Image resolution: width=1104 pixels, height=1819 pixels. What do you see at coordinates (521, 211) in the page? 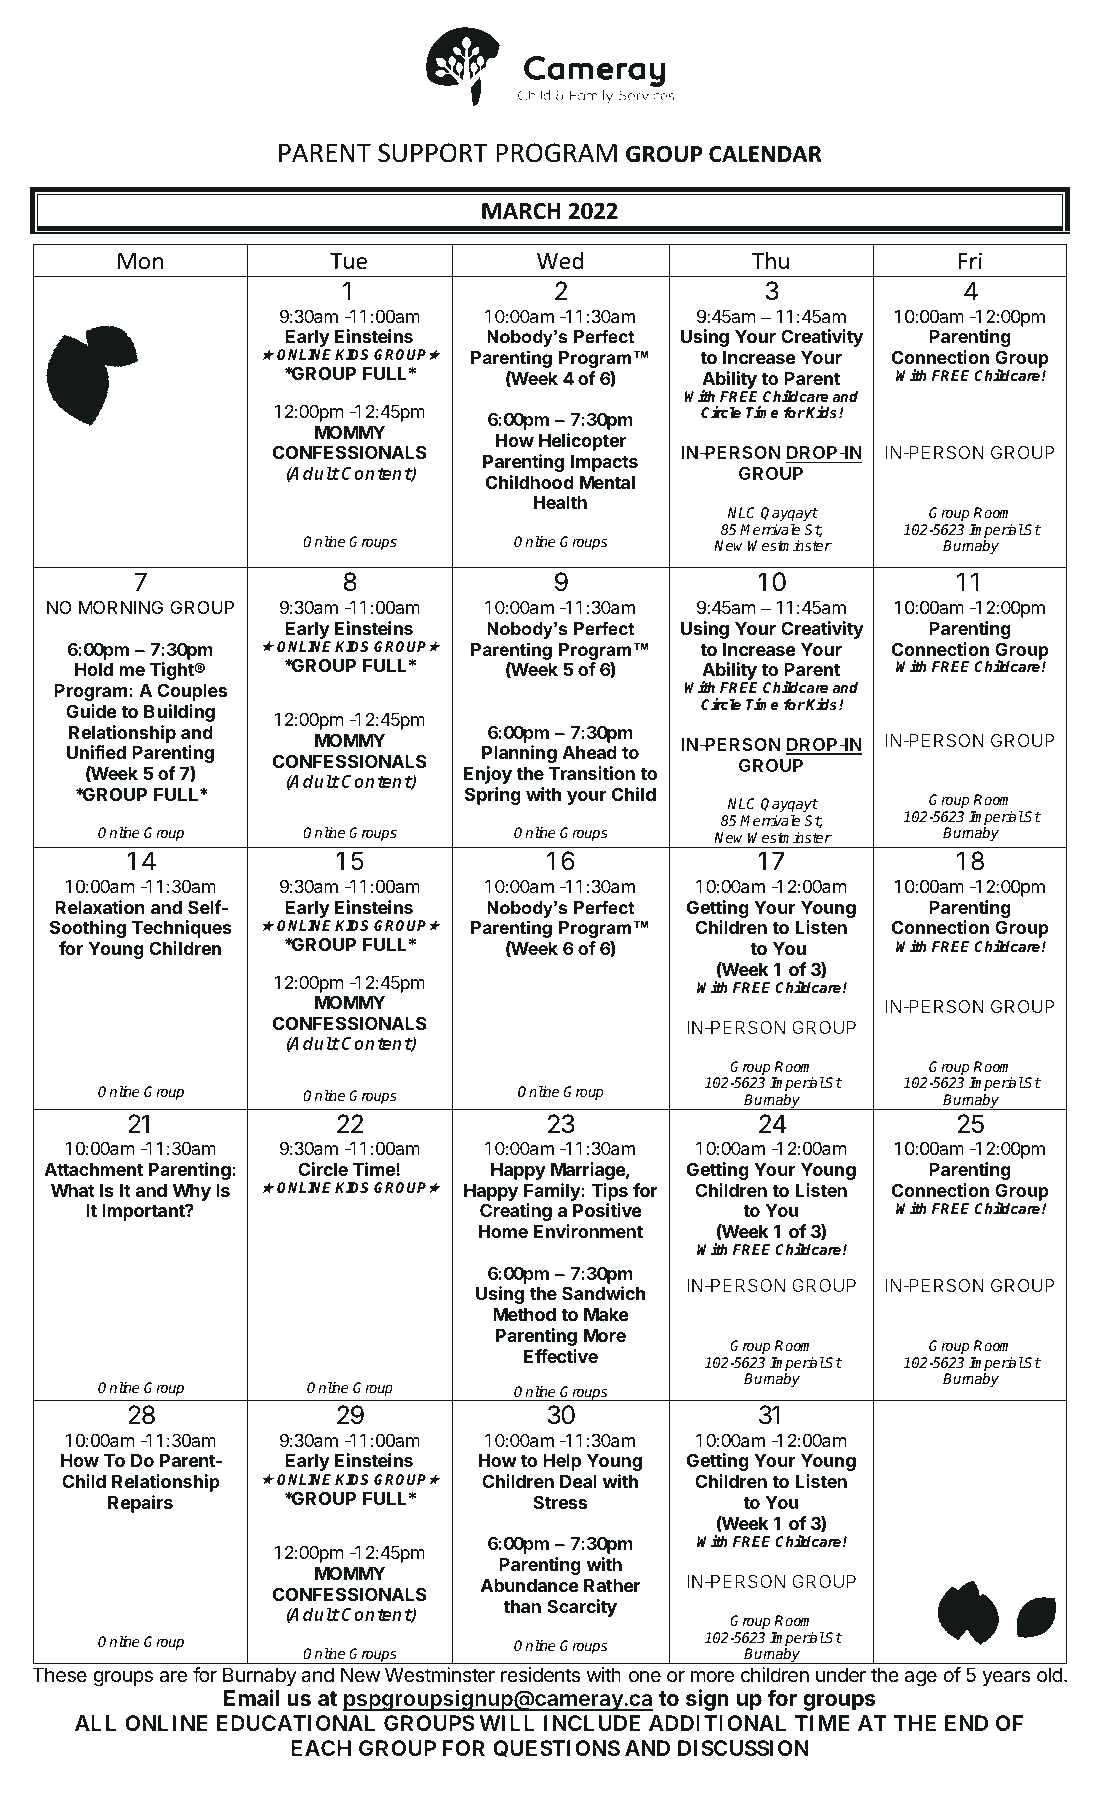
I see `MARCH` at bounding box center [521, 211].
